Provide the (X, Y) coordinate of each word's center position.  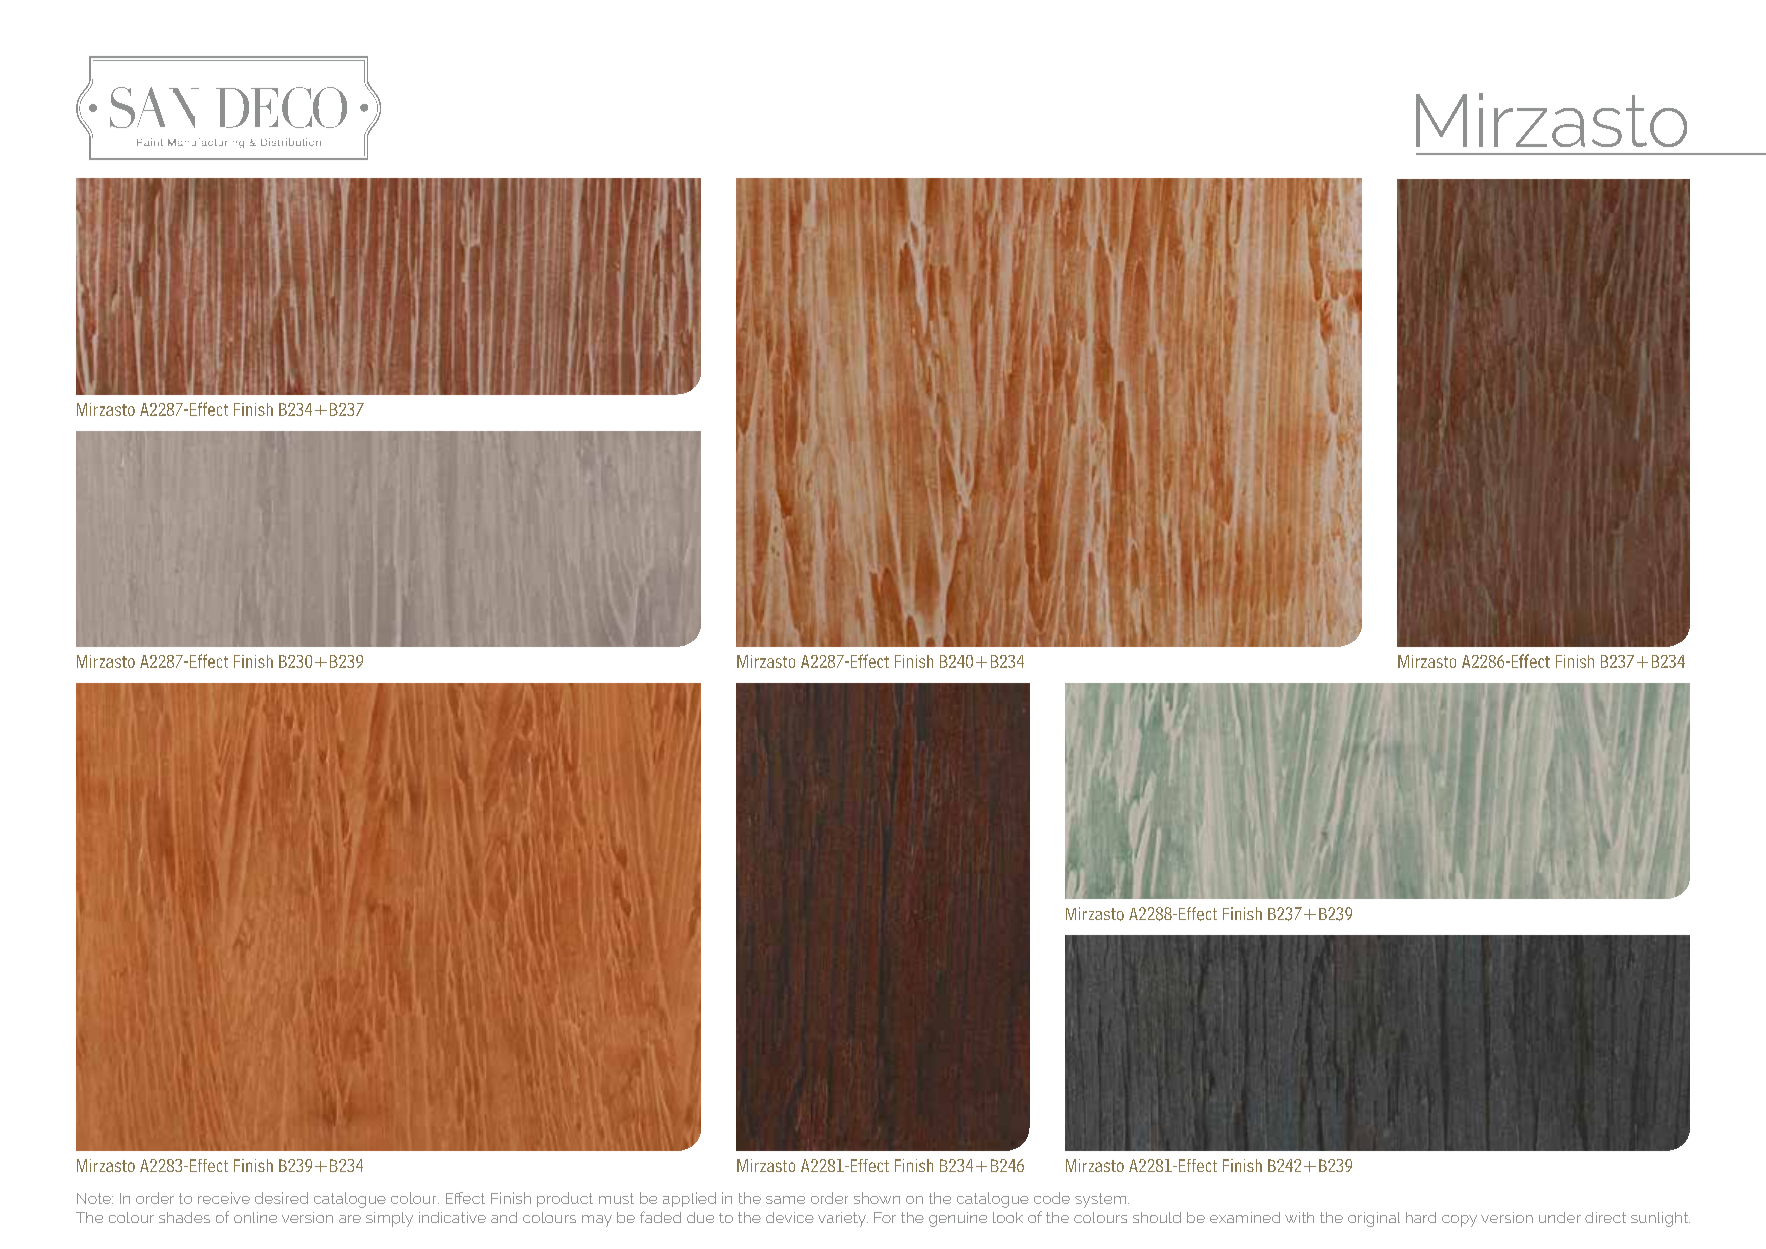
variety (843, 1219)
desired (281, 1198)
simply (389, 1219)
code (1052, 1198)
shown (877, 1198)
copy (1459, 1221)
